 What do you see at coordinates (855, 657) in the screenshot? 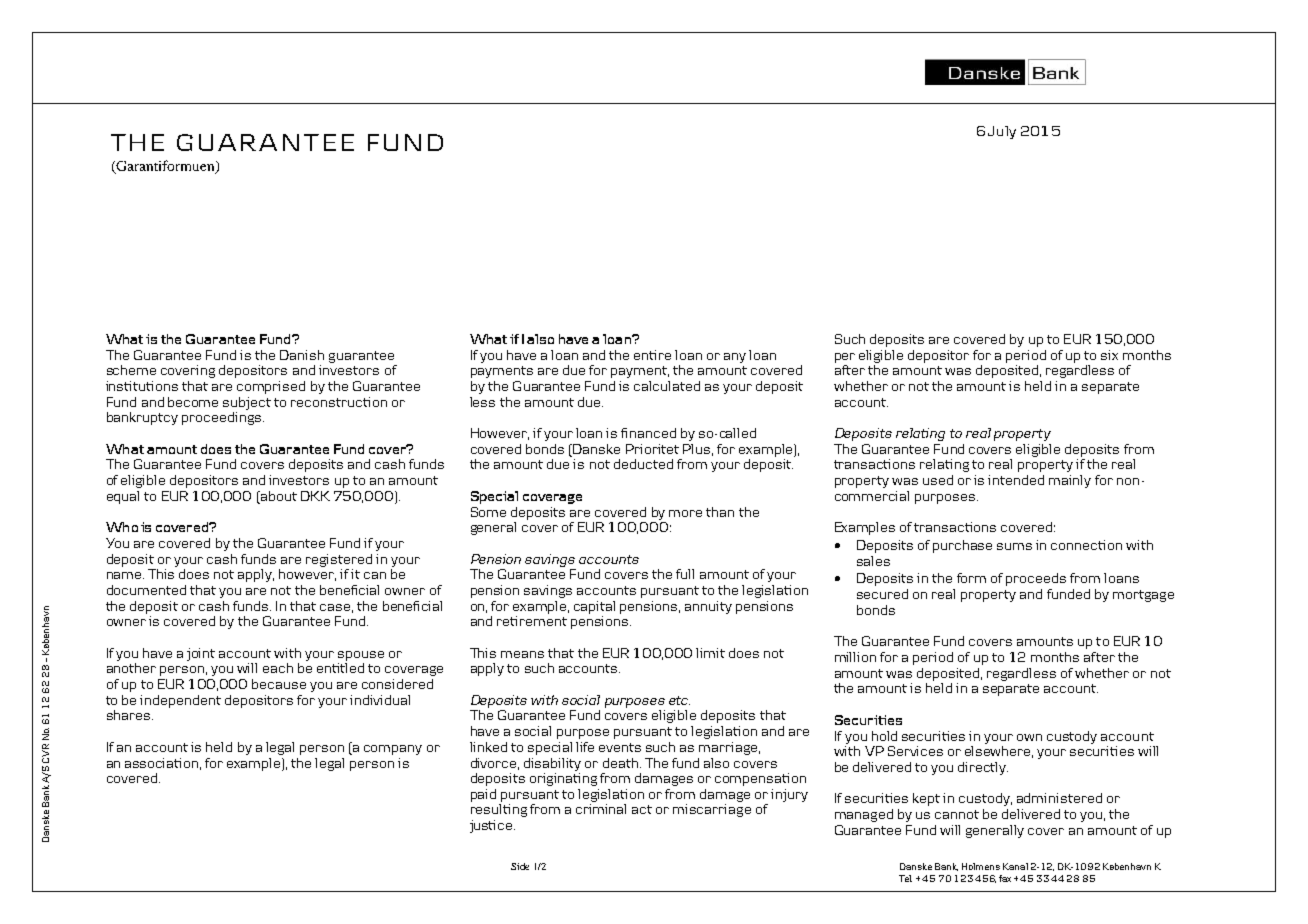
I see `million` at bounding box center [855, 657].
